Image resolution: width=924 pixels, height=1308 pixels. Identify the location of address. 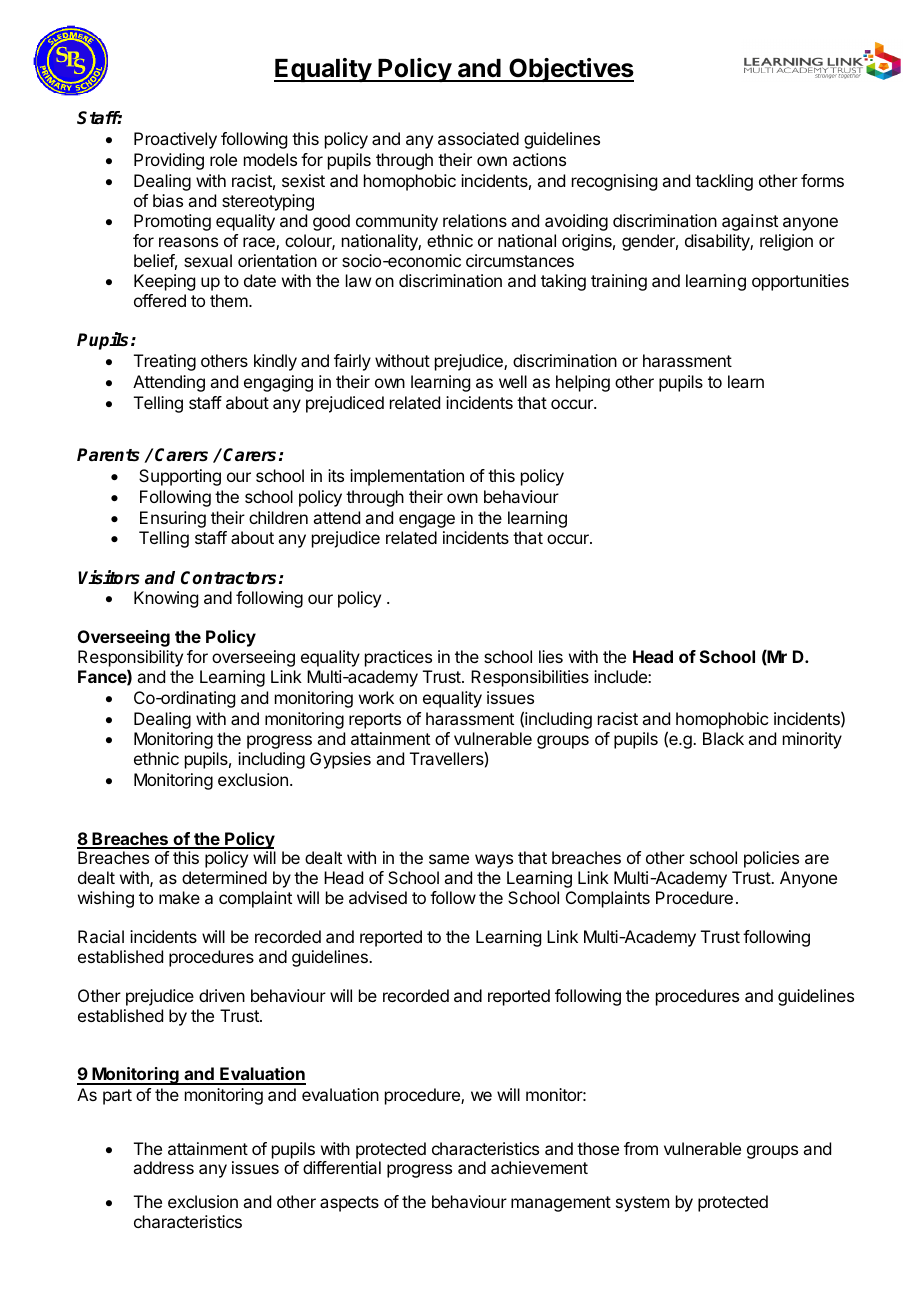
(163, 1167).
